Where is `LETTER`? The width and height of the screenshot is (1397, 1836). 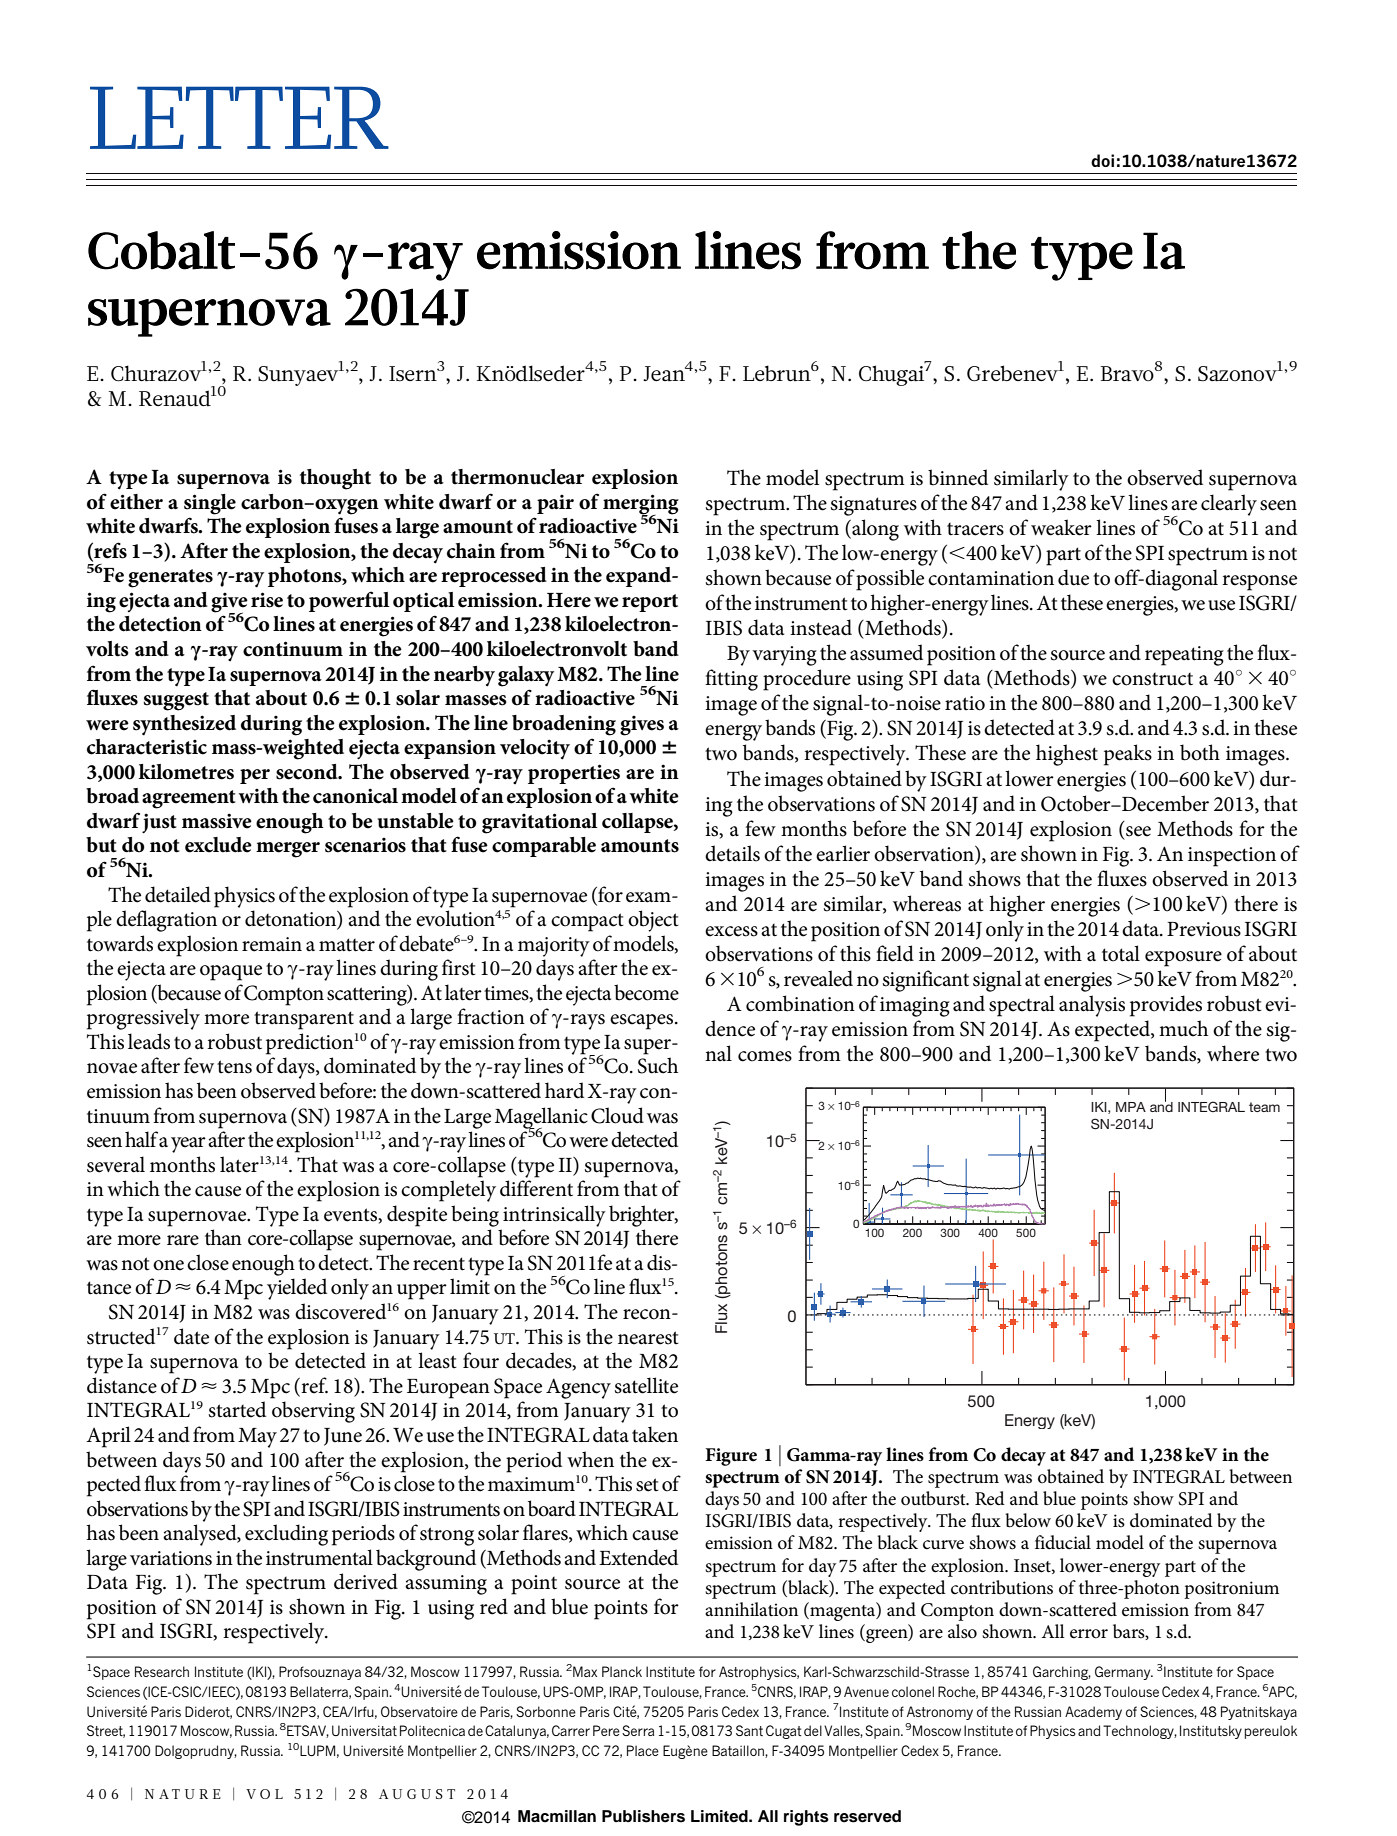
LETTER is located at coordinates (239, 117).
